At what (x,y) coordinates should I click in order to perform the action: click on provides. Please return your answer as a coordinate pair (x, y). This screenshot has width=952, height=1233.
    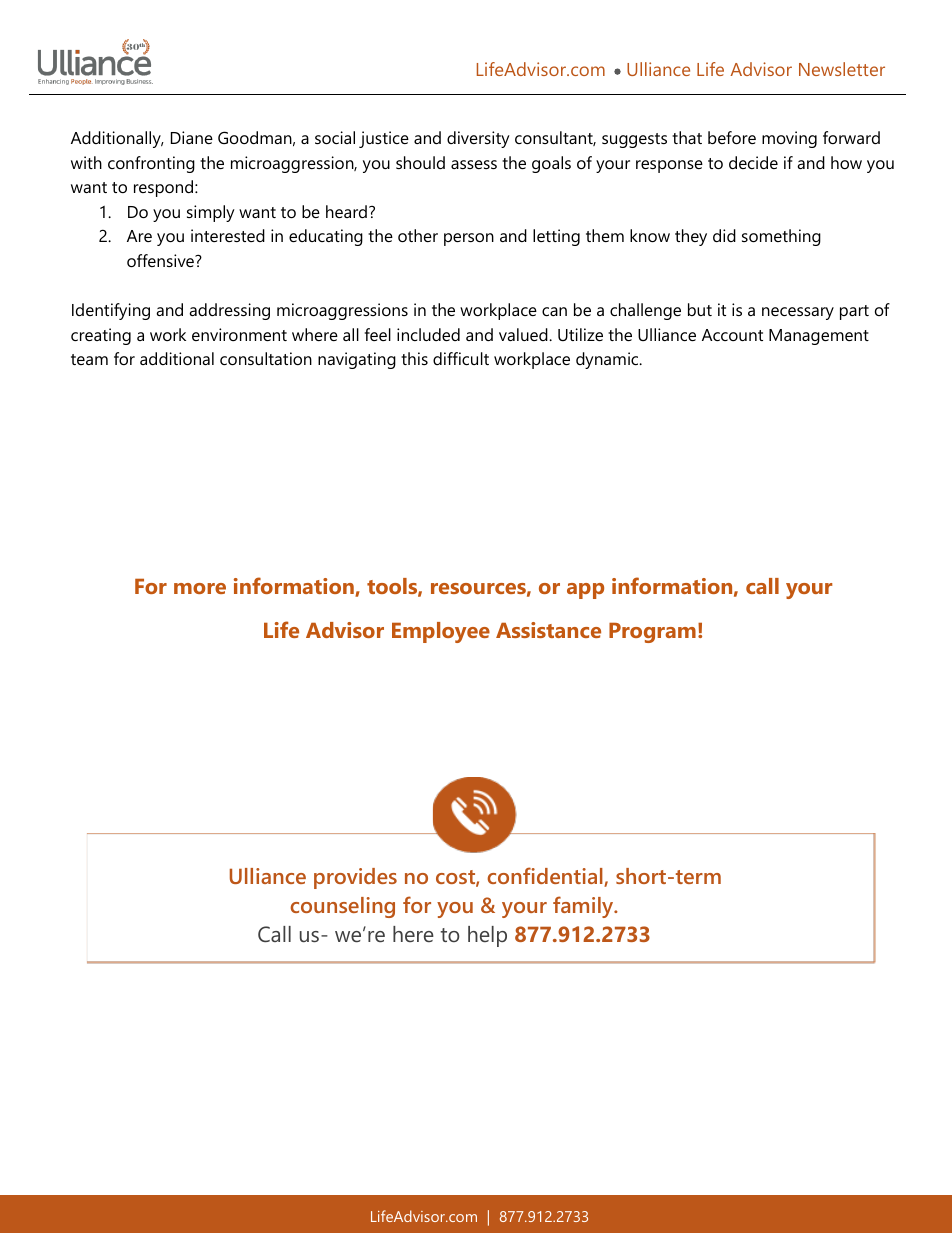
    Looking at the image, I should click on (355, 878).
